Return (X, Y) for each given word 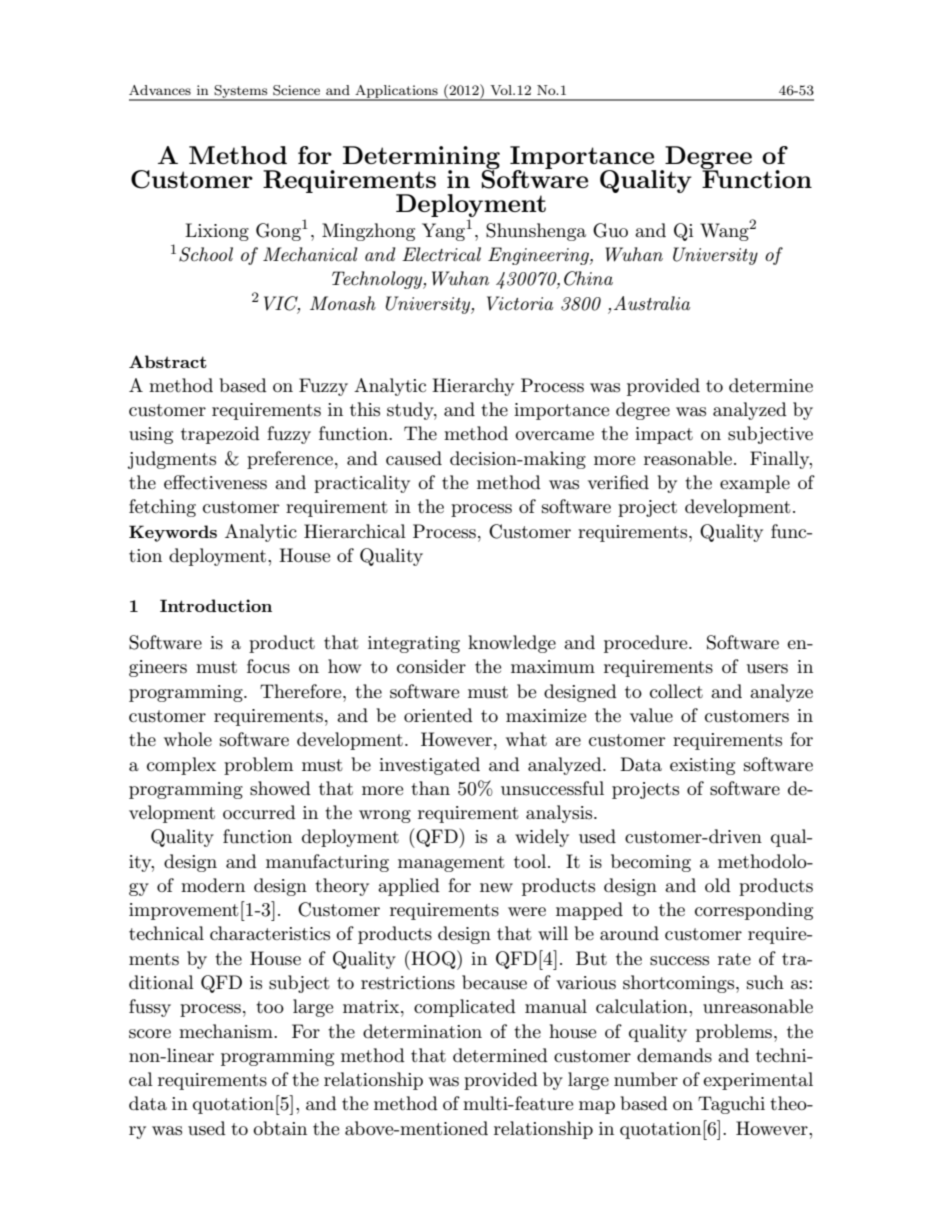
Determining (421, 159)
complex (181, 766)
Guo (610, 230)
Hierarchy (473, 387)
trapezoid (220, 435)
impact (664, 435)
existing (702, 766)
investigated (429, 766)
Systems (241, 92)
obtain (280, 1128)
